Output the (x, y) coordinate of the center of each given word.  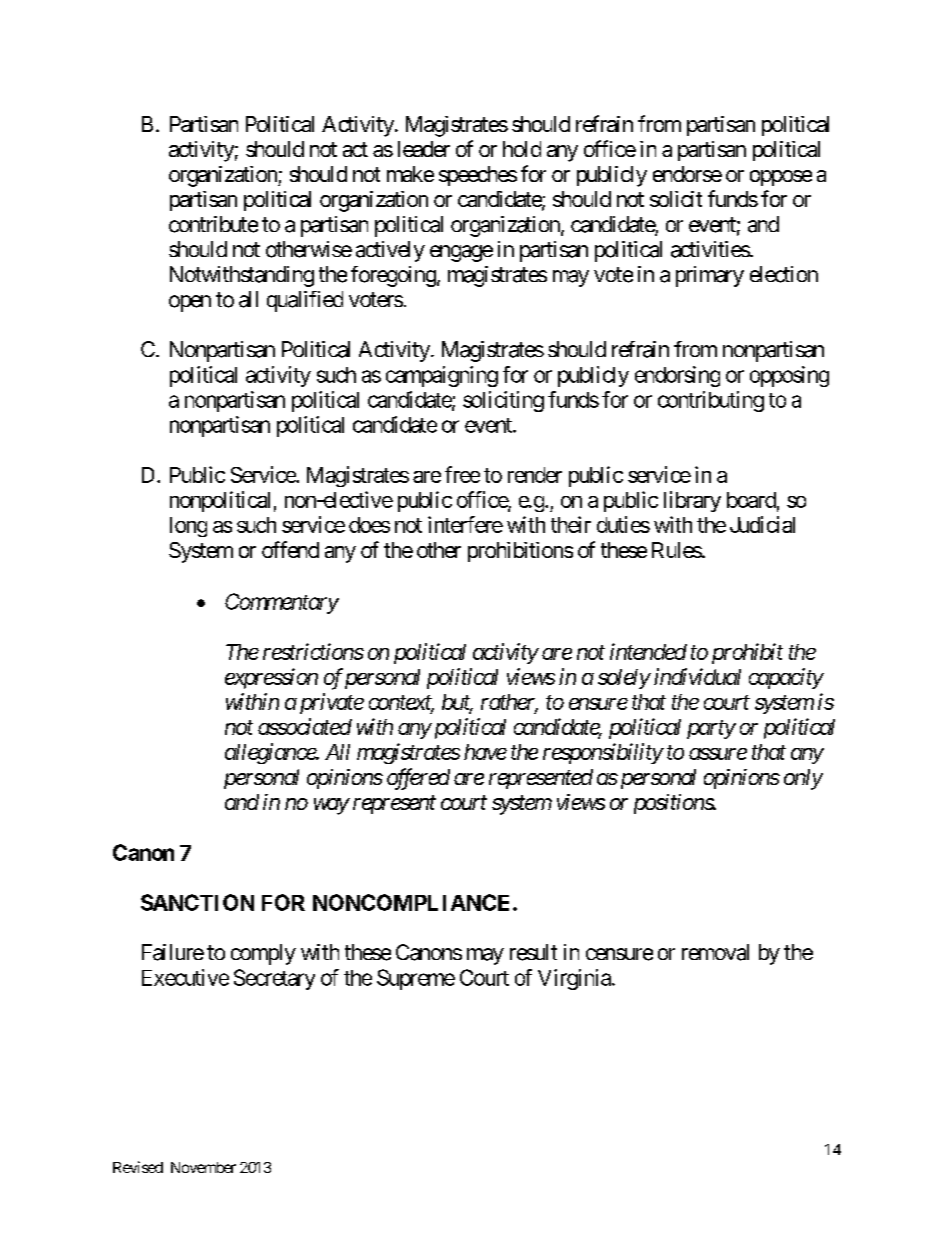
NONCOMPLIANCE (411, 902)
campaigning (442, 376)
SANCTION (197, 902)
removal (715, 952)
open (190, 303)
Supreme (416, 979)
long (188, 527)
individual (697, 676)
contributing (711, 401)
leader (424, 149)
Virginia (574, 979)
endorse (687, 174)
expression (271, 678)
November (203, 1167)
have (485, 752)
